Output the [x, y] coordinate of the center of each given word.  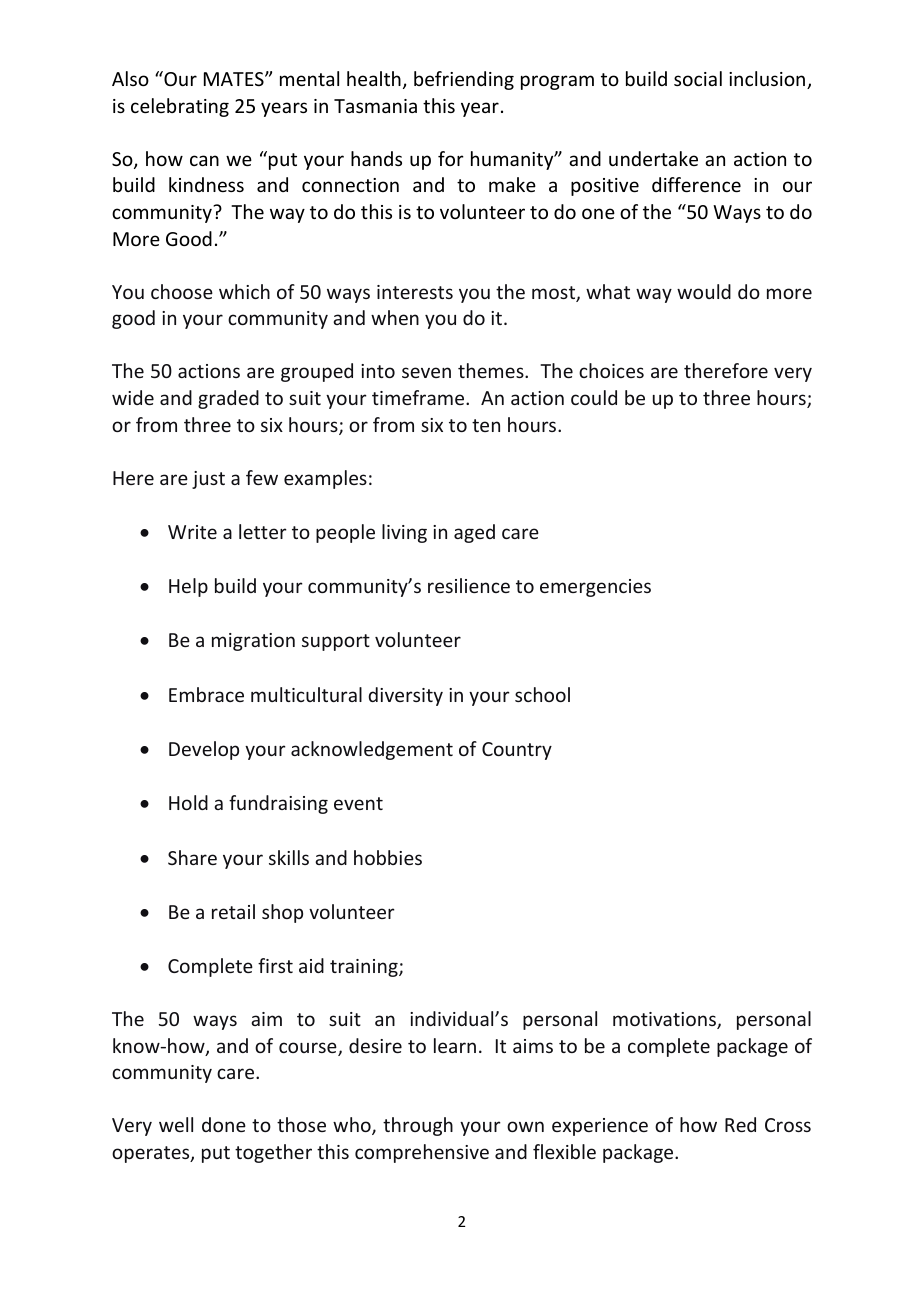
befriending [464, 80]
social [698, 78]
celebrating [180, 107]
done [224, 1124]
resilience [469, 585]
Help [188, 587]
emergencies [595, 588]
